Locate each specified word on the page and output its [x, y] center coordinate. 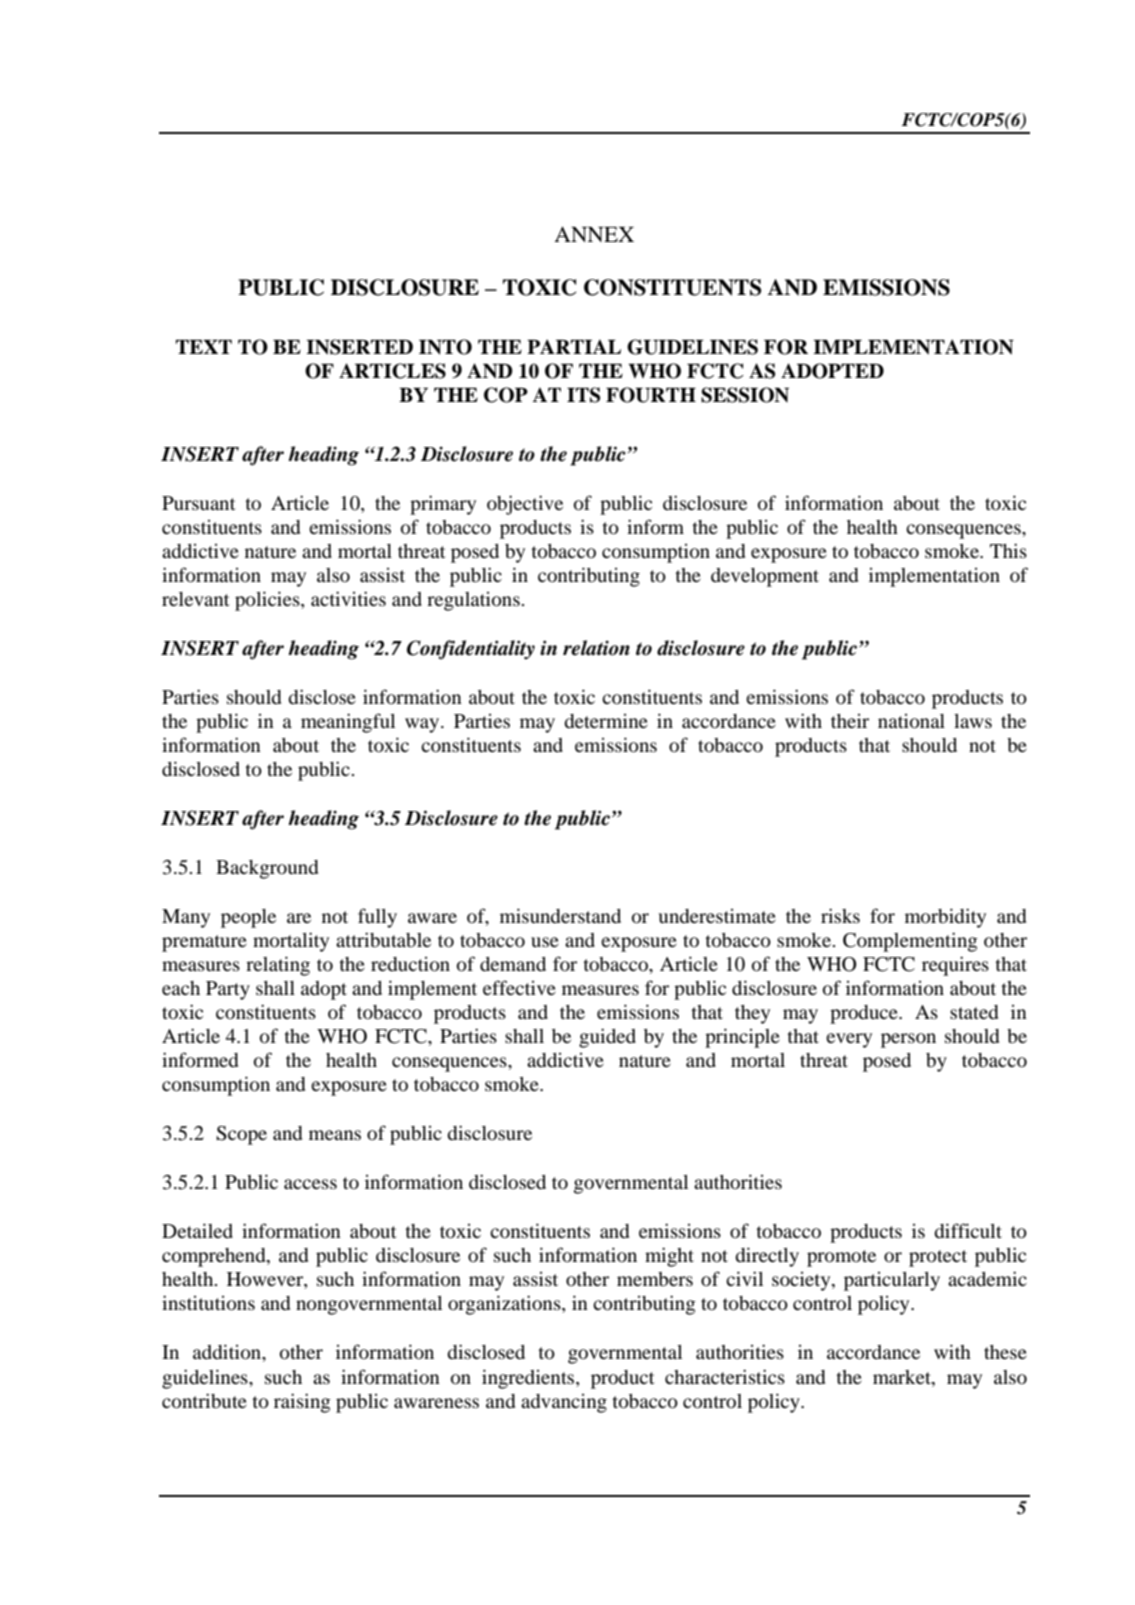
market [903, 1377]
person [908, 1040]
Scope [241, 1135]
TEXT [204, 347]
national [911, 721]
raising [302, 1403]
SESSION [745, 395]
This [1008, 550]
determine [606, 721]
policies [268, 601]
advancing [564, 1403]
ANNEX [594, 234]
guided [607, 1038]
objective [525, 505]
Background [267, 869]
